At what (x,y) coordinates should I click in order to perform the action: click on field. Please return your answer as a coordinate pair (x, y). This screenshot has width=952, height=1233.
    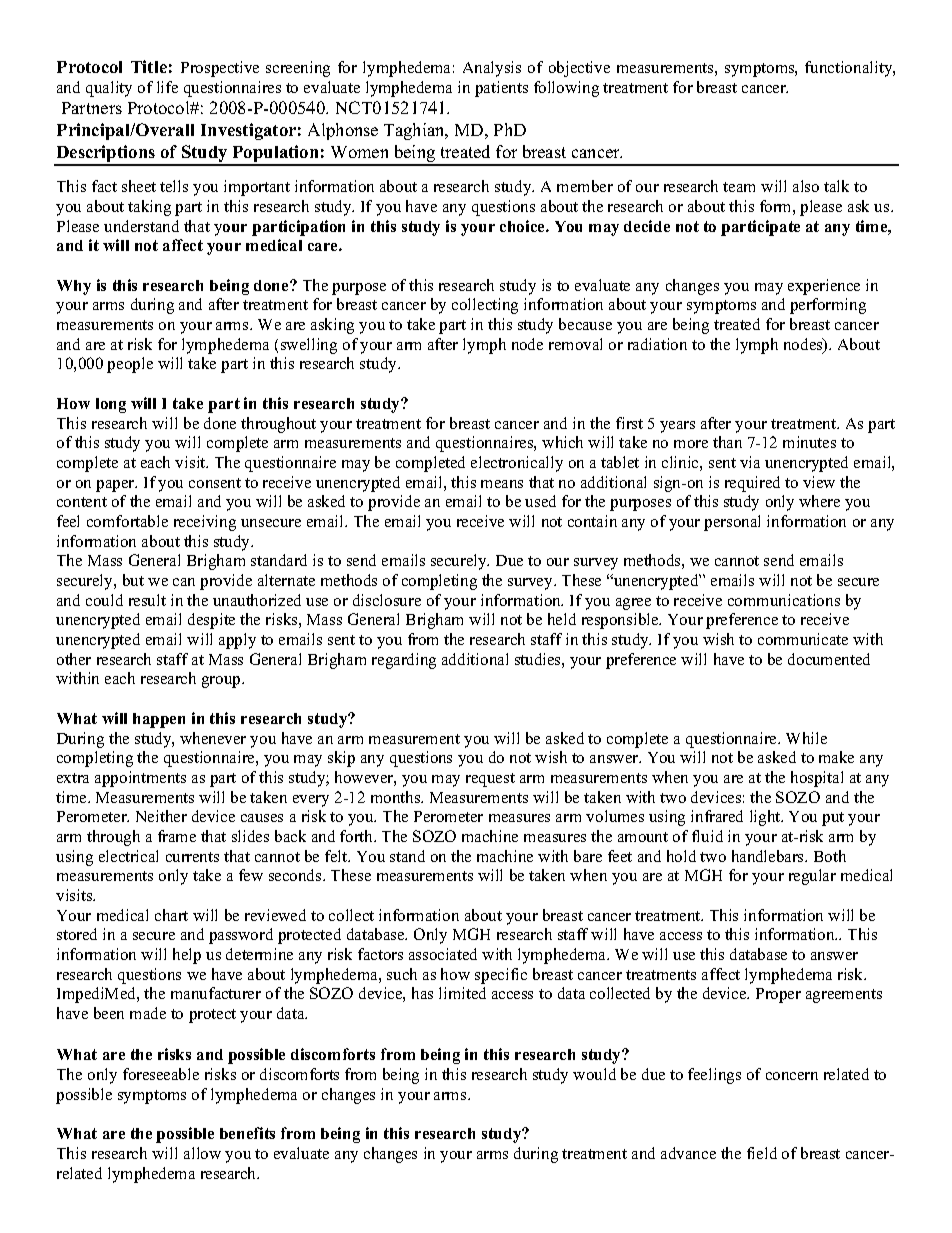
    Looking at the image, I should click on (762, 1153).
